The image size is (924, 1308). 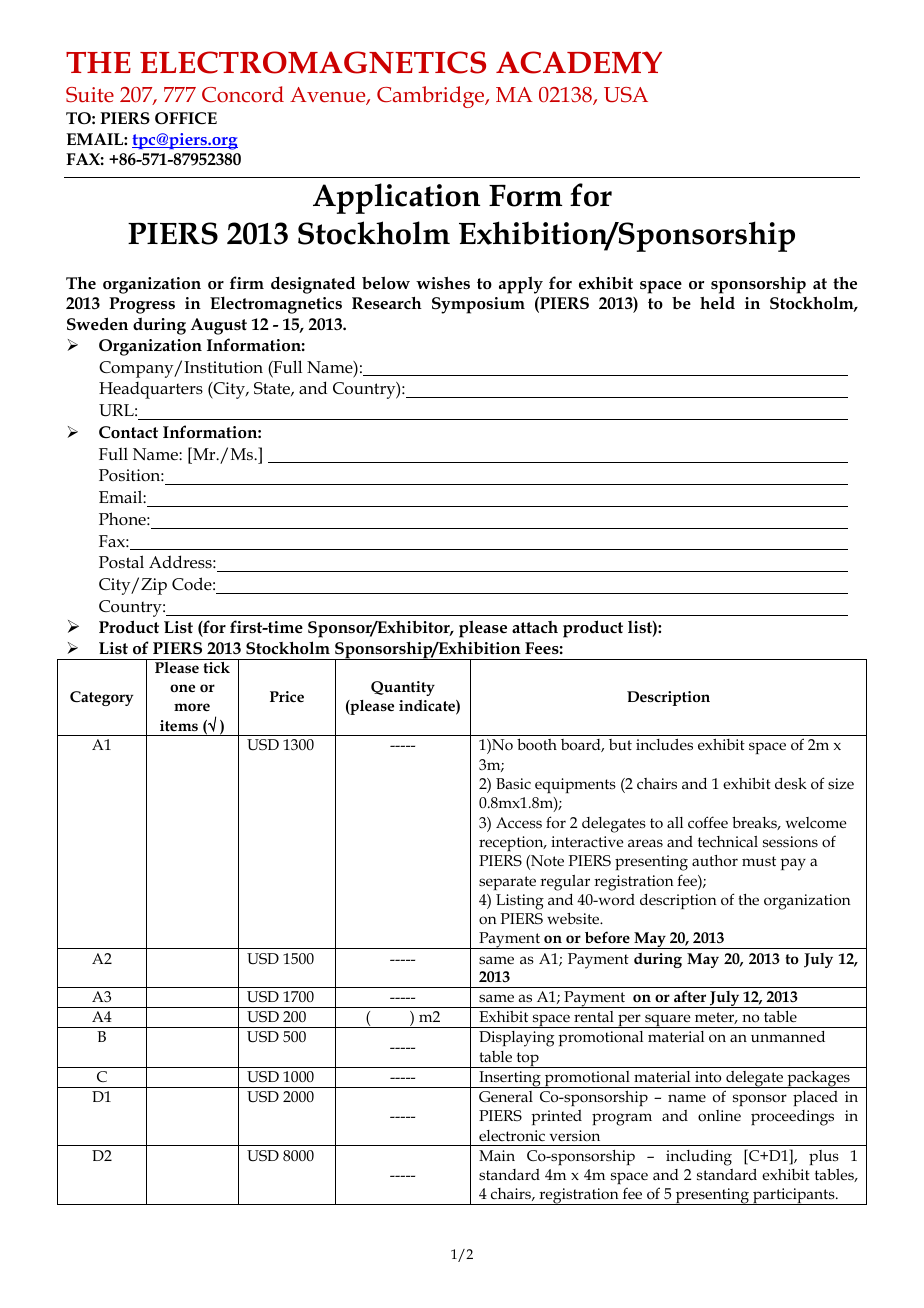 I want to click on held, so click(x=717, y=302).
